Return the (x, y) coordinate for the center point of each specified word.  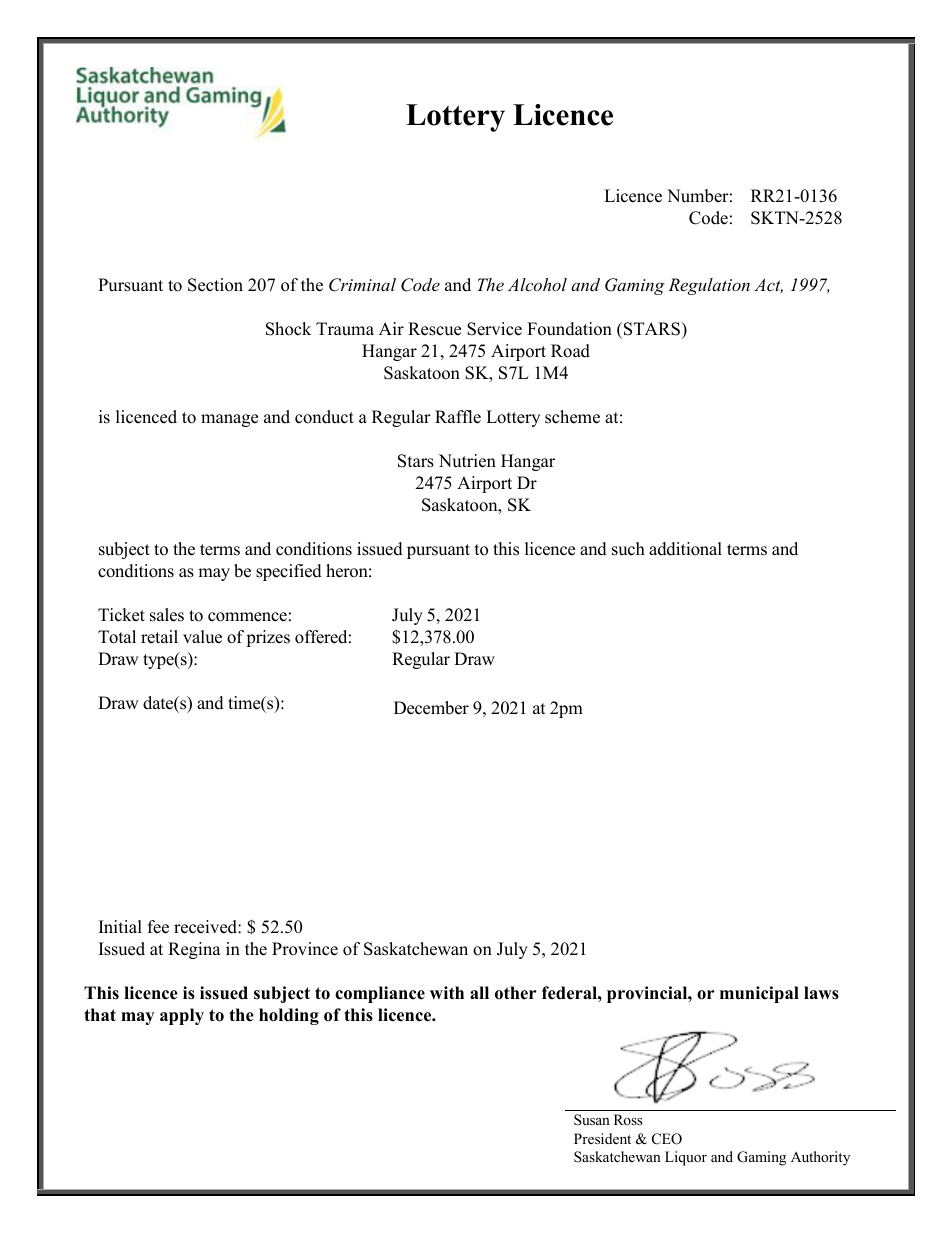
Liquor (686, 1158)
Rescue (434, 329)
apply (182, 1016)
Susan (592, 1120)
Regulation (709, 286)
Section (215, 285)
